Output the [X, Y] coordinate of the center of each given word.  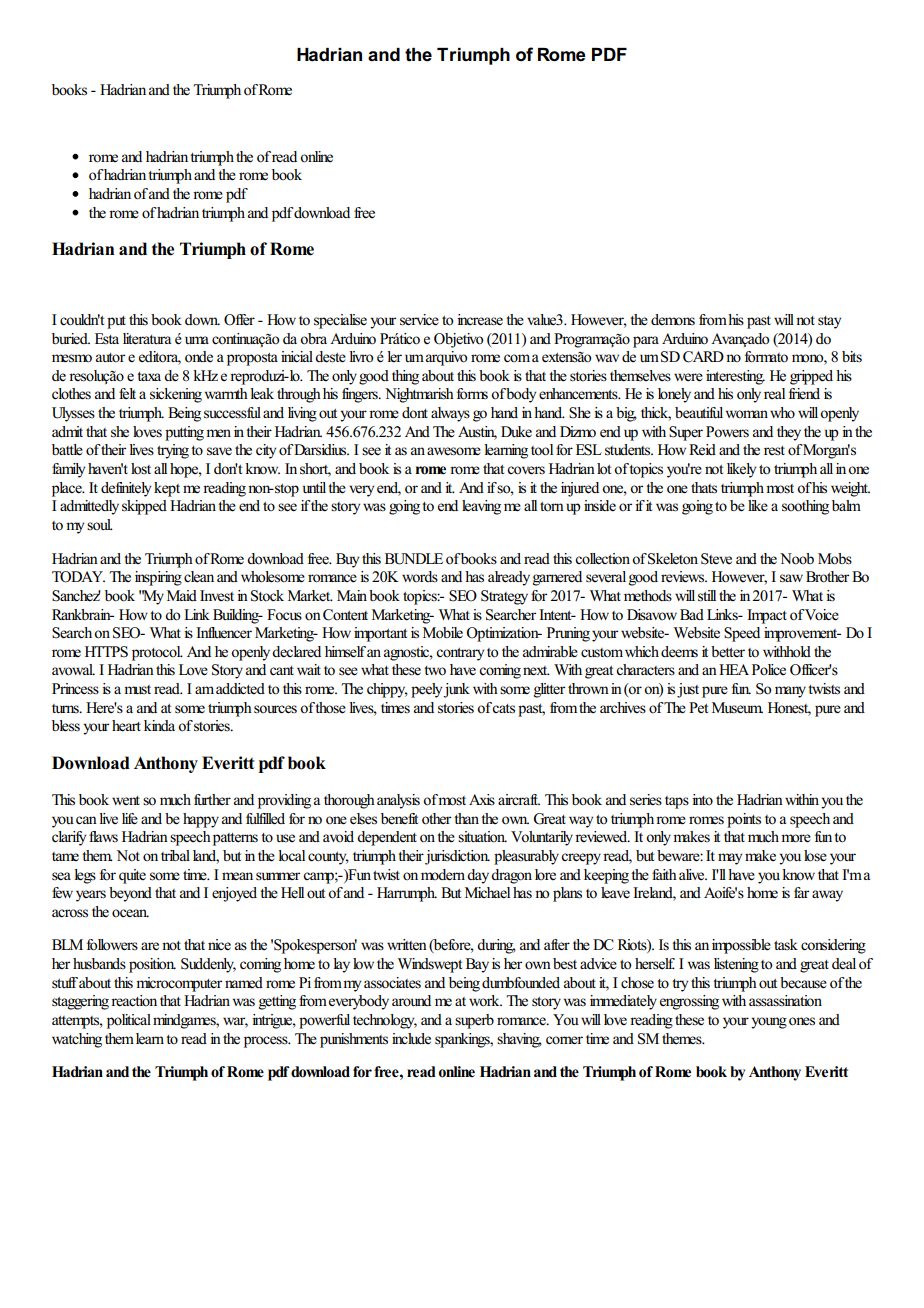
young [769, 1023]
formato [766, 357]
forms [472, 394]
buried [71, 339]
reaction [134, 1001]
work [485, 1001]
